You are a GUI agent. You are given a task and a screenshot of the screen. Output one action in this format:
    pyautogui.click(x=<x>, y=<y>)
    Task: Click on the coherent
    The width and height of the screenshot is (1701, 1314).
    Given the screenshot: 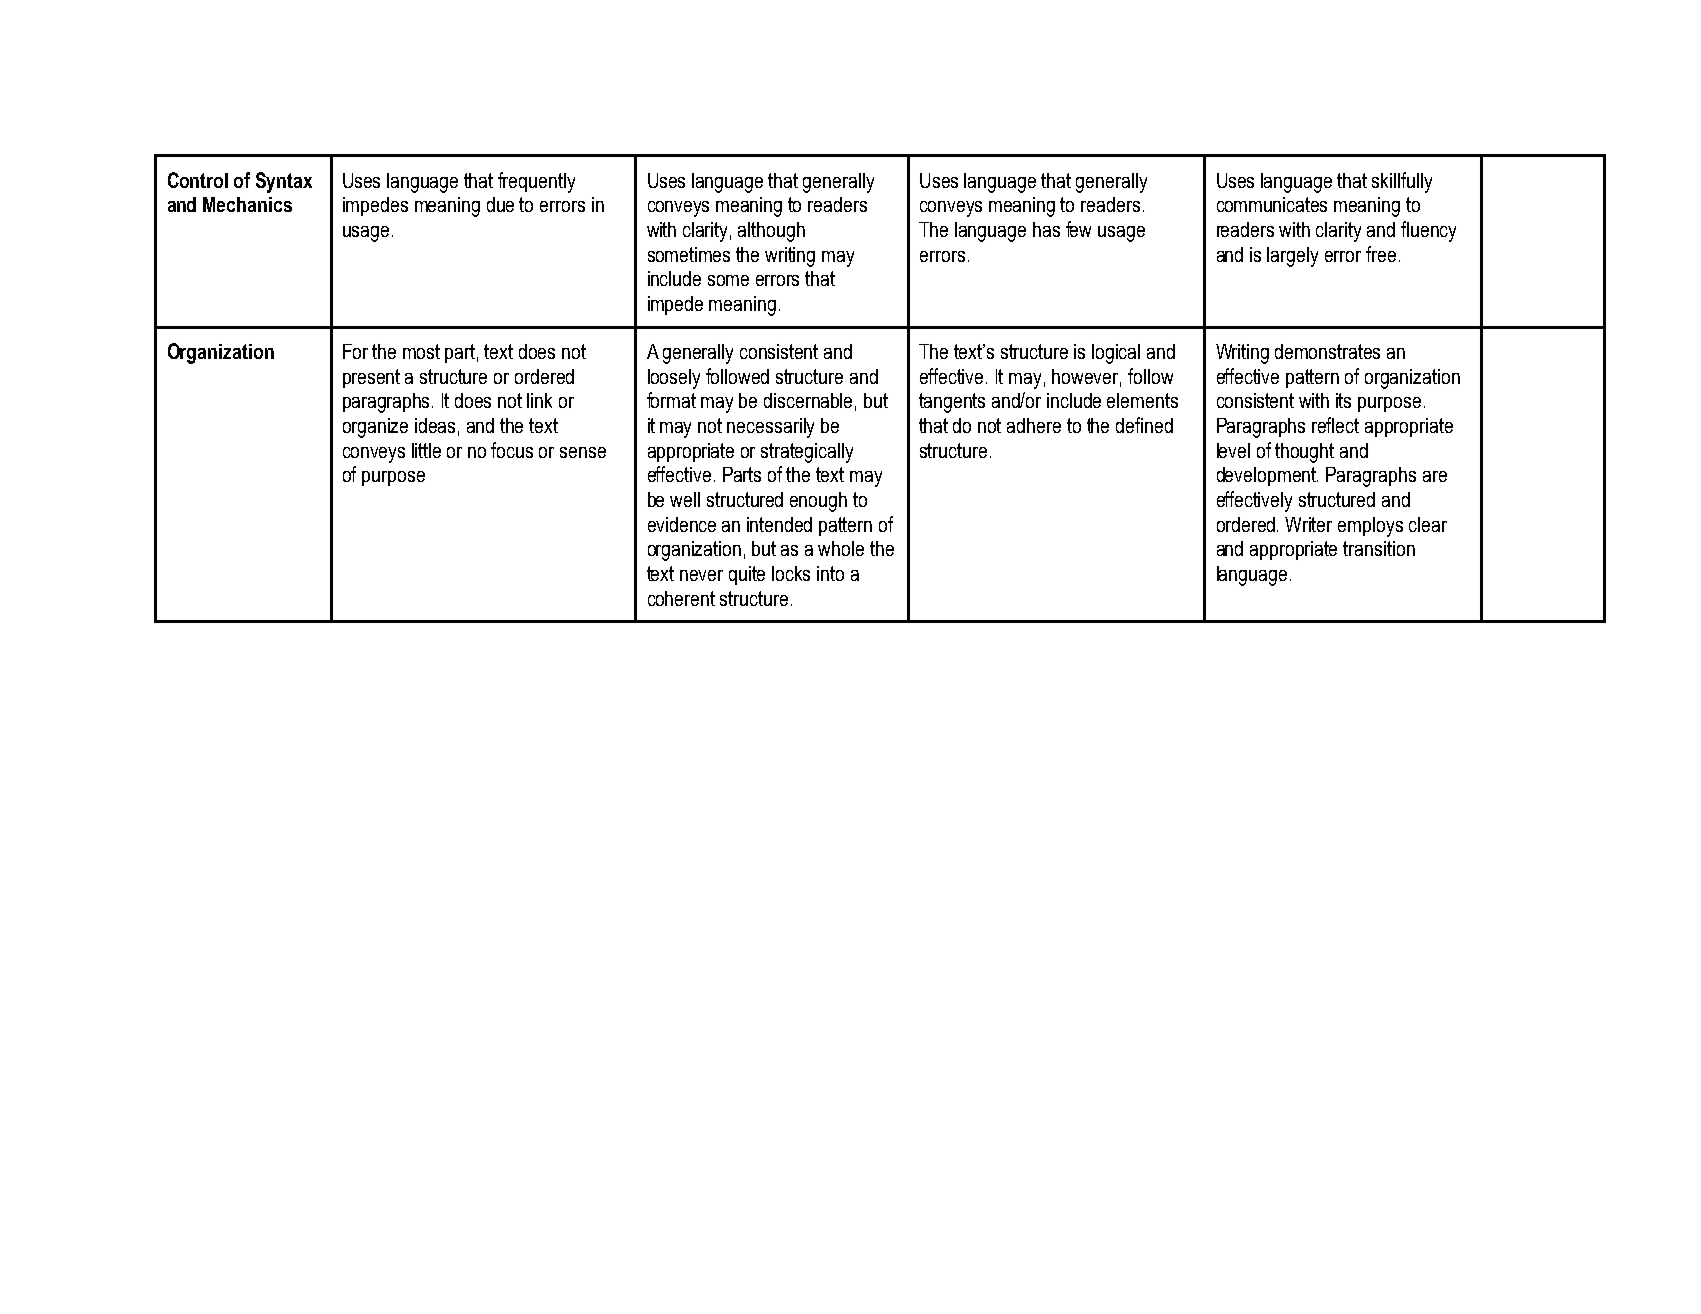 What is the action you would take?
    pyautogui.click(x=681, y=598)
